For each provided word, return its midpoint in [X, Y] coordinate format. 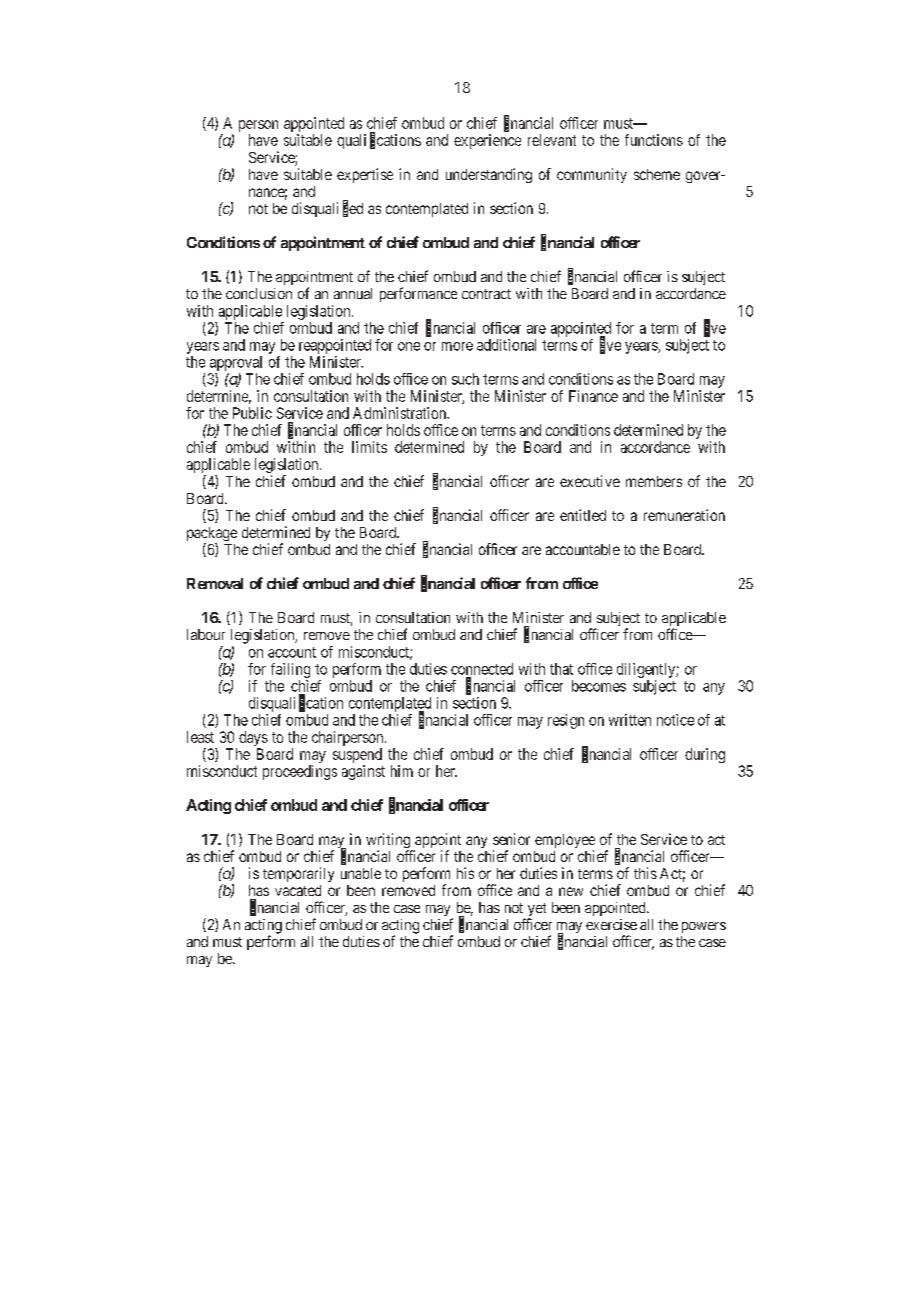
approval [236, 363]
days [253, 738]
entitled [583, 515]
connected [482, 669]
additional [506, 345]
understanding [489, 175]
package [212, 535]
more [457, 346]
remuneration [684, 515]
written [630, 720]
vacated [298, 890]
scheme [657, 174]
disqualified [327, 209]
